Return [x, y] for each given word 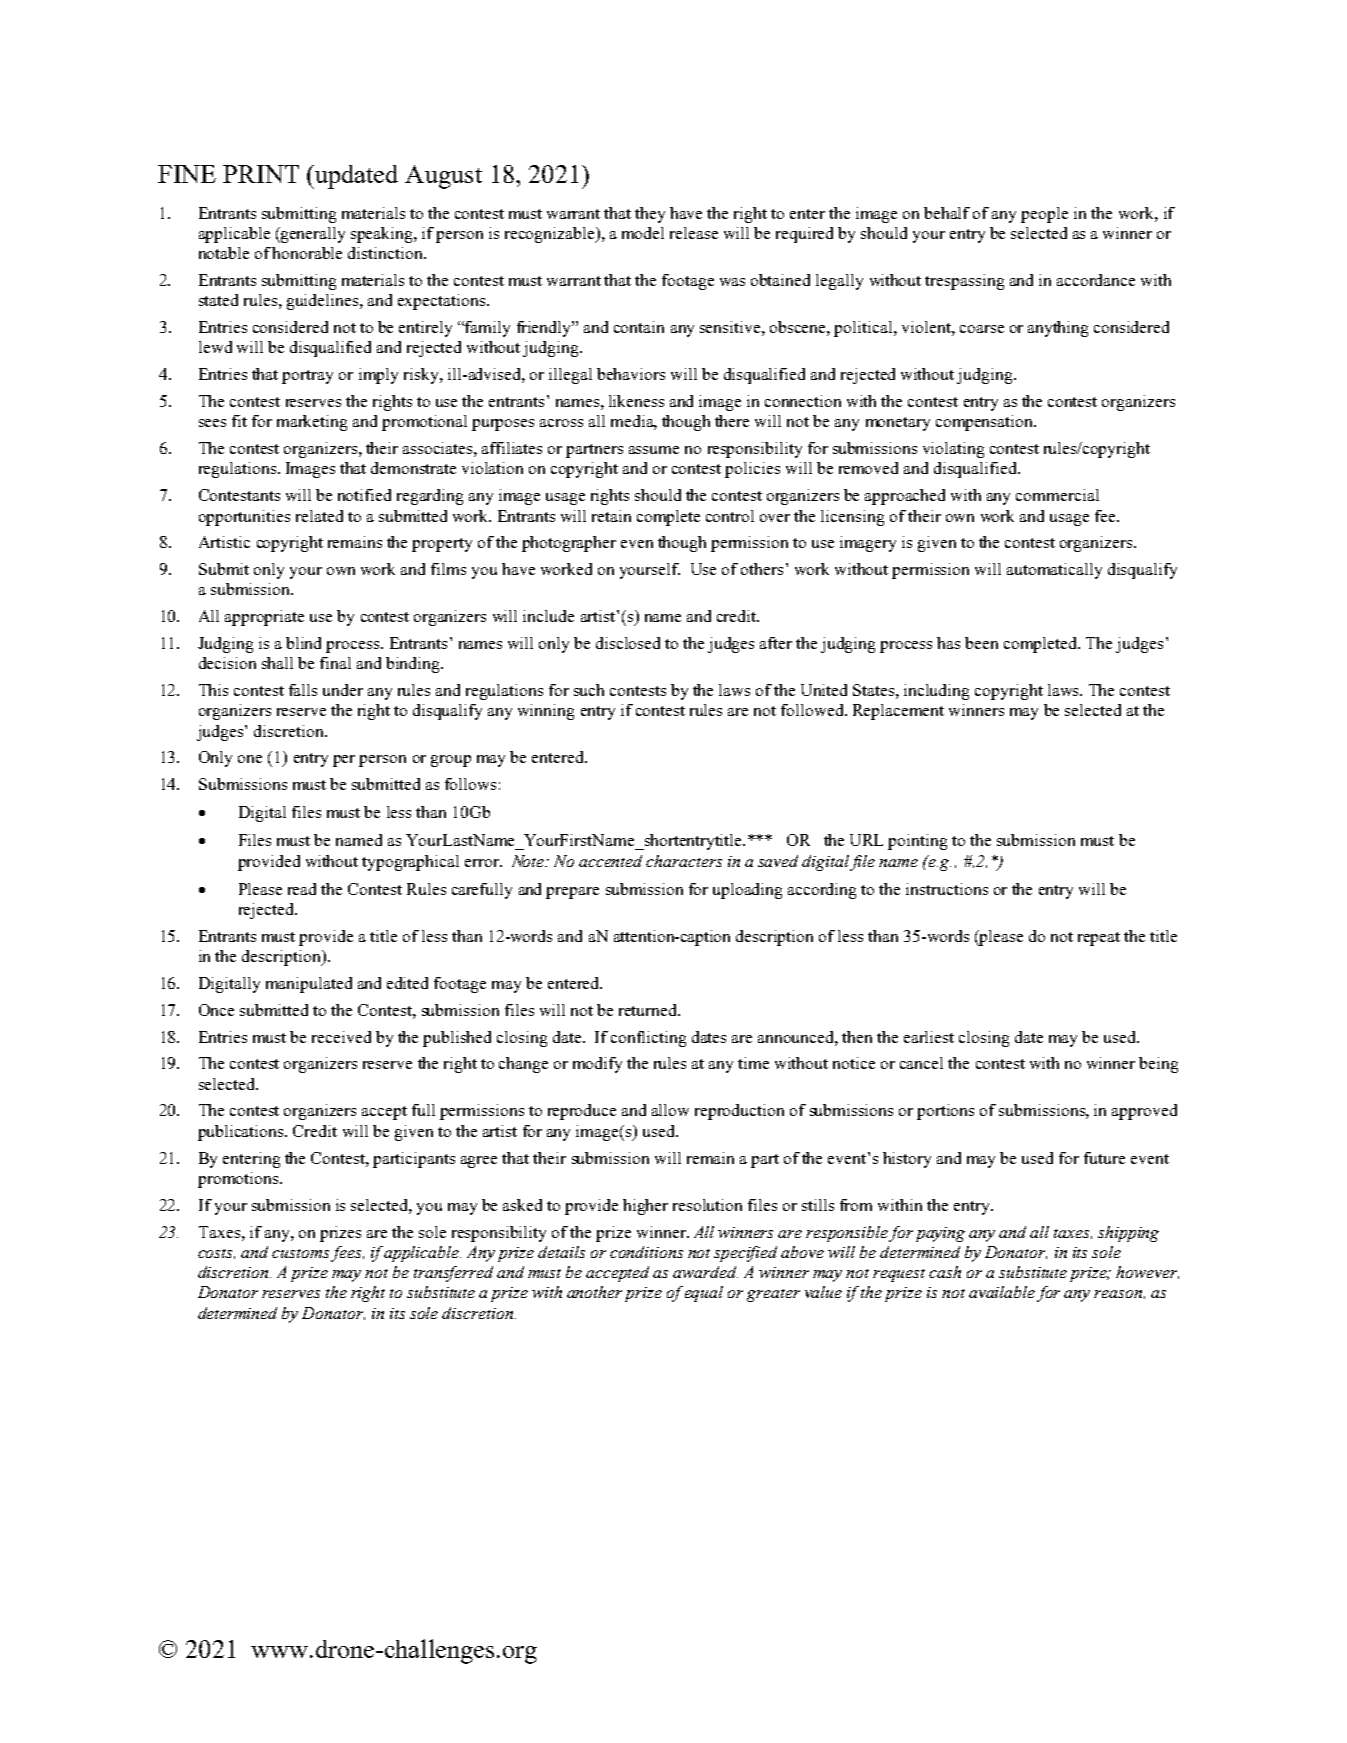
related [319, 516]
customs [300, 1253]
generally [312, 235]
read [302, 889]
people [1044, 215]
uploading [747, 891]
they [650, 215]
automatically [1054, 571]
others [762, 569]
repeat [1099, 939]
